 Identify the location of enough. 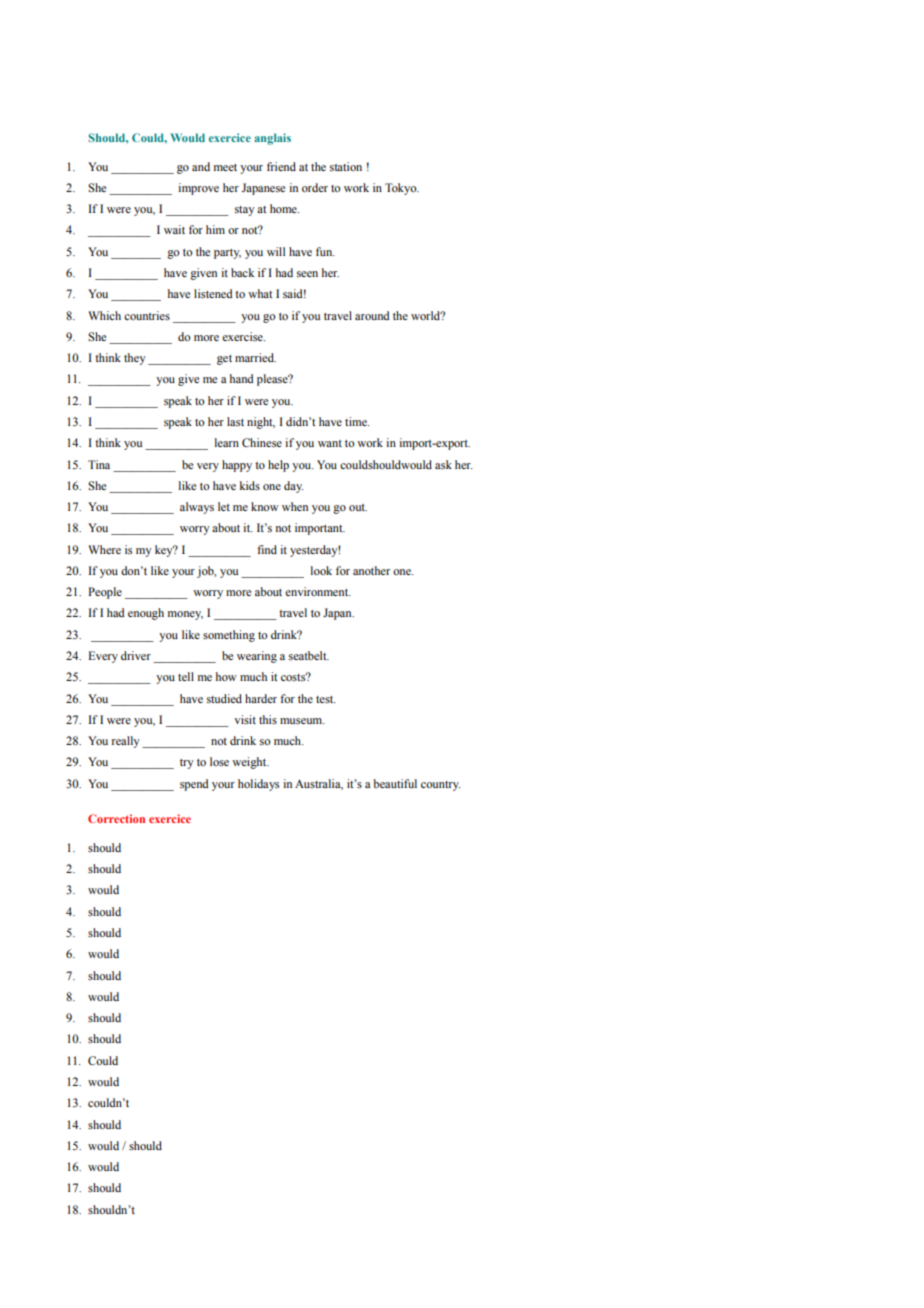
(146, 614).
